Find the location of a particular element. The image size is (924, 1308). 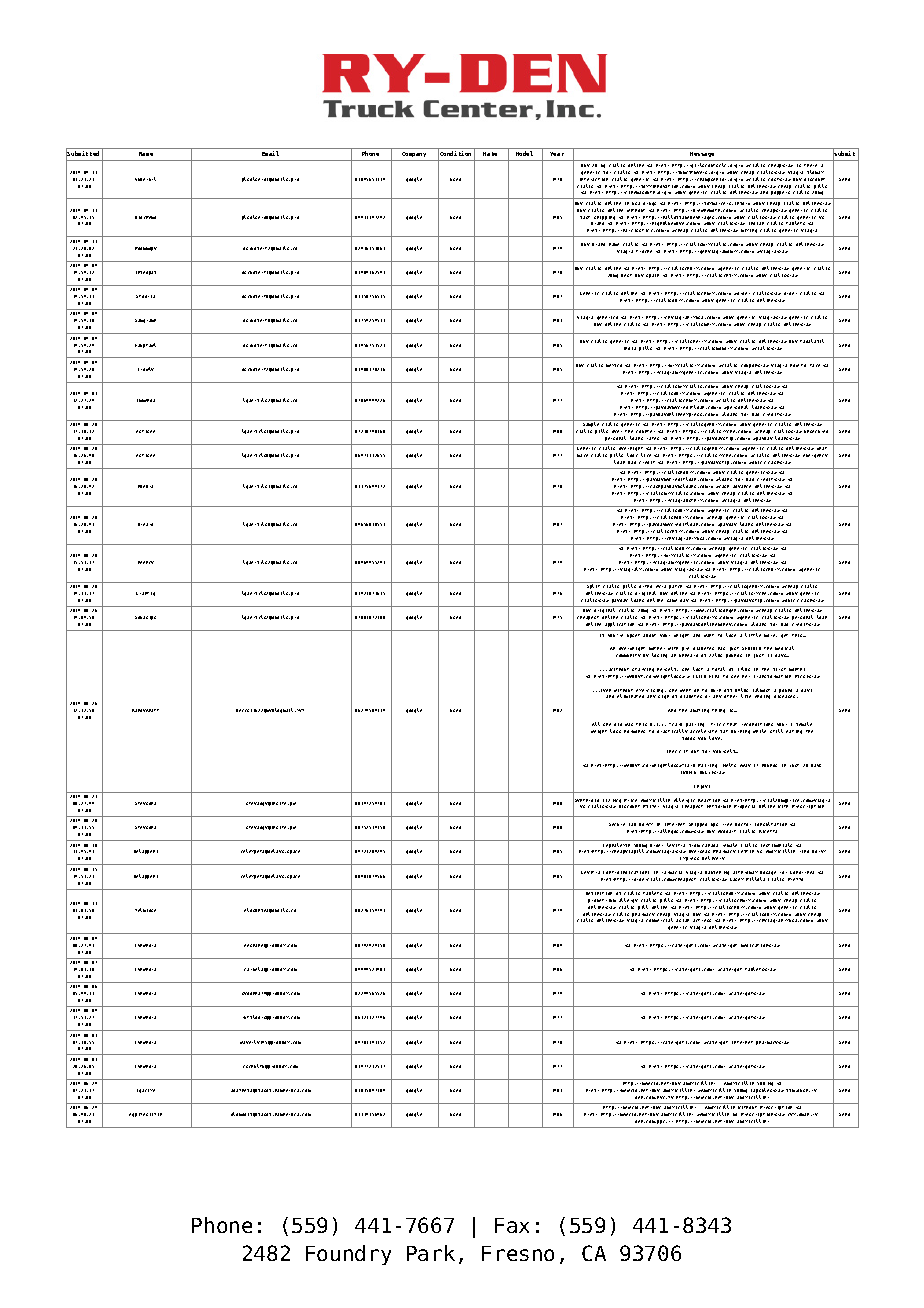

fast is located at coordinates (585, 217).
